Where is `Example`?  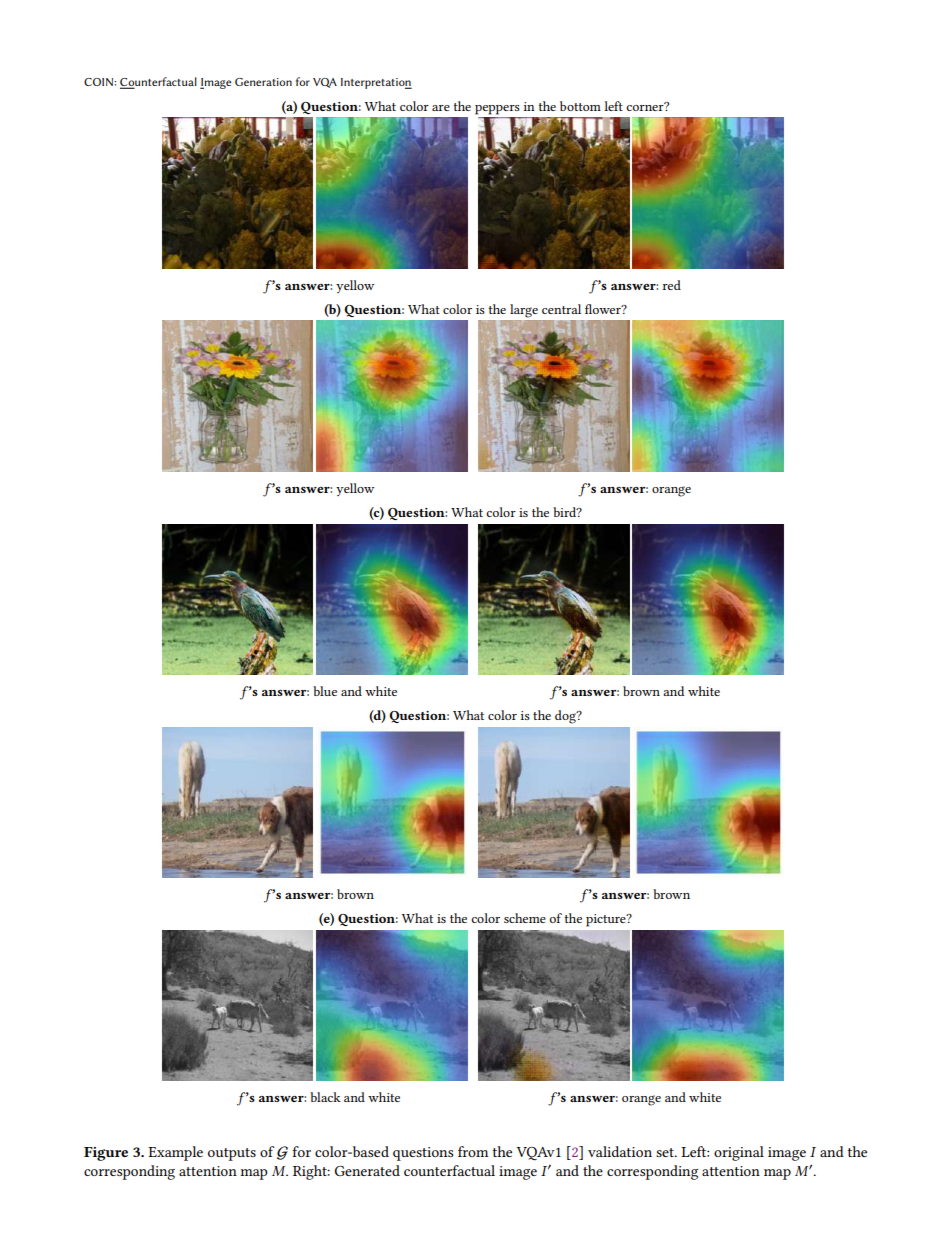 Example is located at coordinates (175, 1153).
